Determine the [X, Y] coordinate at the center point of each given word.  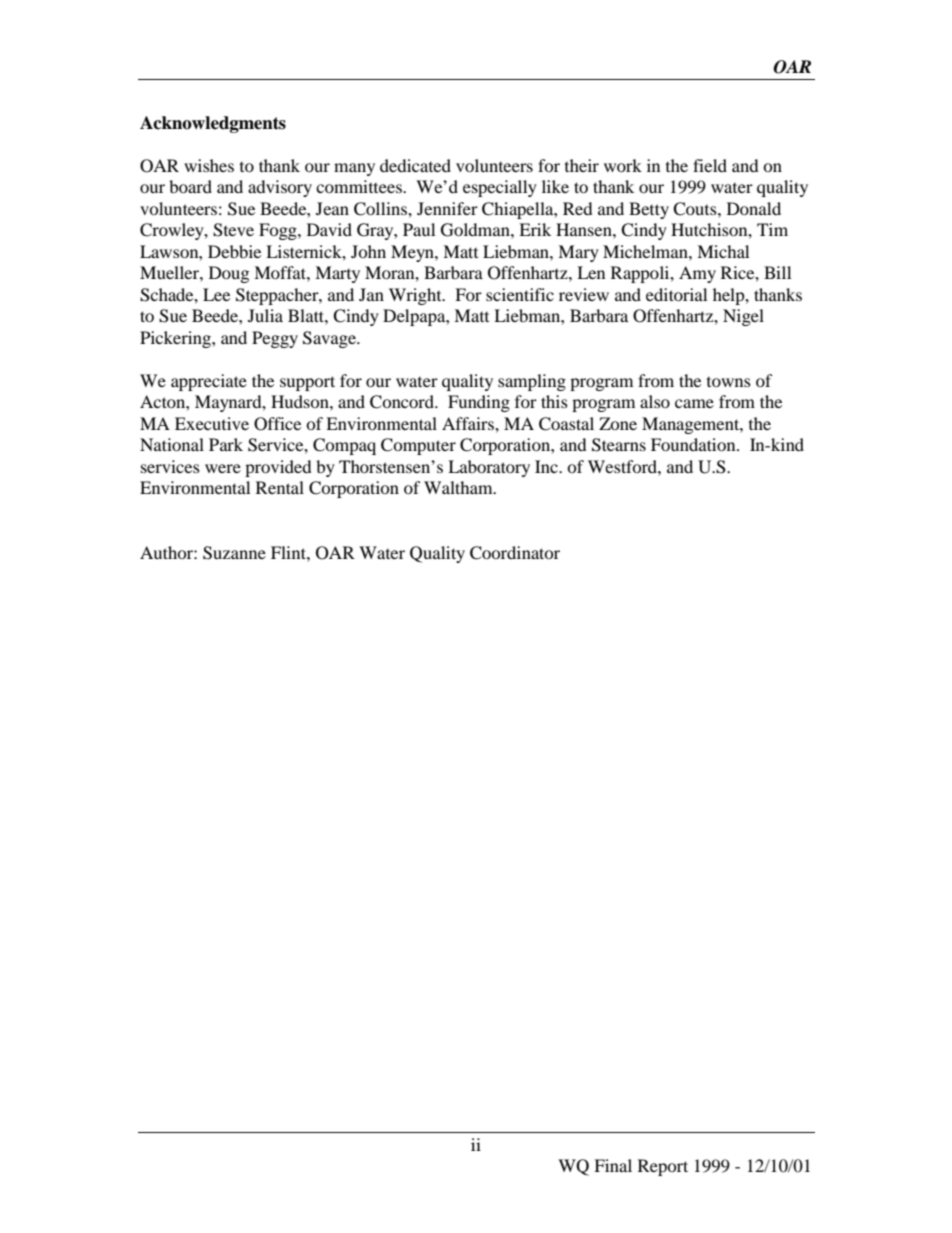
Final [613, 1165]
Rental [280, 487]
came [694, 403]
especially [500, 188]
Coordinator [515, 553]
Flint [289, 552]
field [710, 165]
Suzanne [234, 553]
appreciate [209, 382]
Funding [479, 403]
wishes [209, 165]
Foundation [694, 444]
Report [663, 1167]
